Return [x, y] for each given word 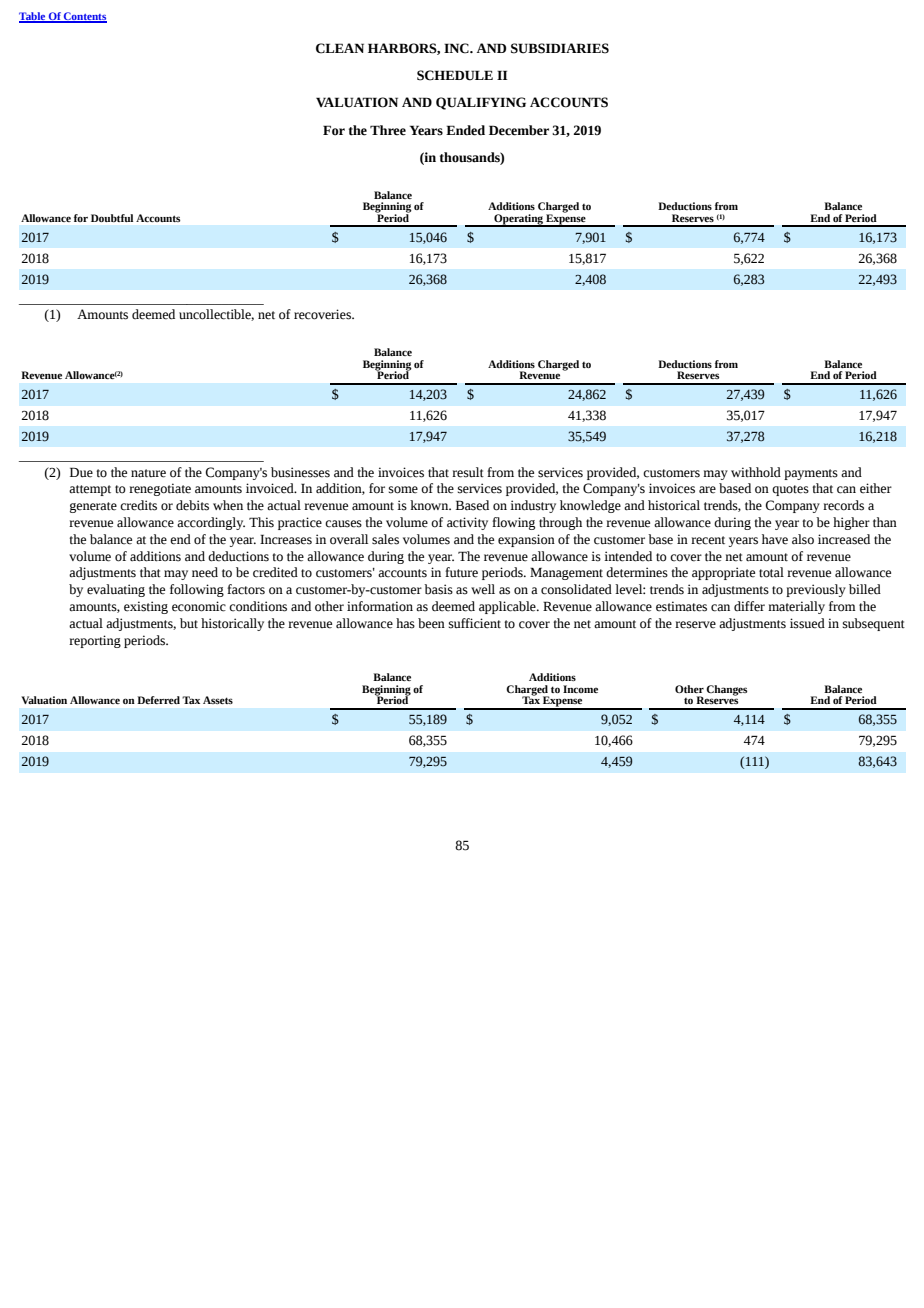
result [468, 472]
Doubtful [112, 218]
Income [580, 689]
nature [148, 473]
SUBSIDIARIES [560, 48]
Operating [518, 220]
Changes [726, 690]
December [519, 130]
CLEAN [340, 48]
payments [811, 474]
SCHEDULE [455, 75]
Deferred [158, 700]
